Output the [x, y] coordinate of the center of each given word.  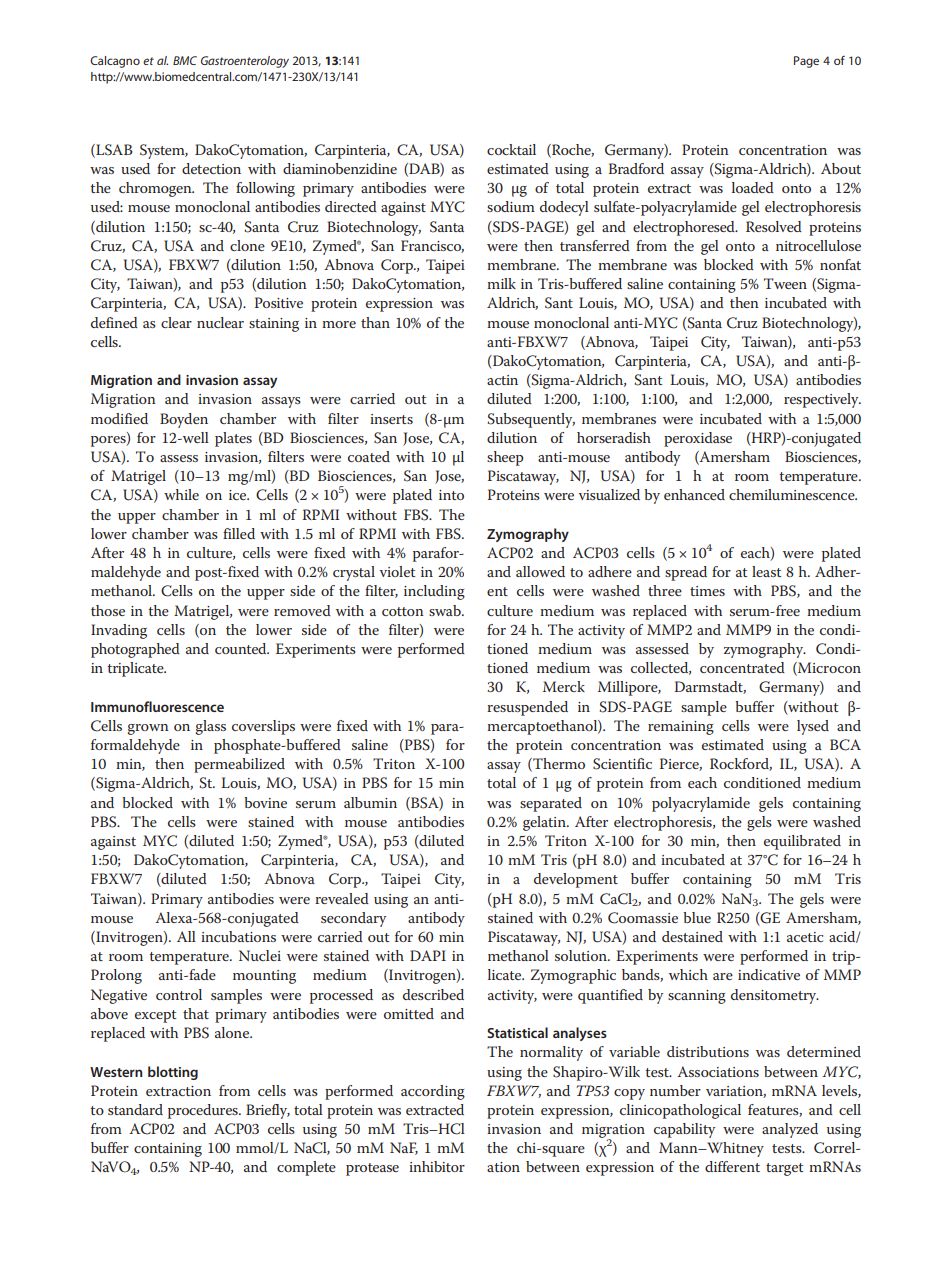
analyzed [790, 1130]
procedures [204, 1111]
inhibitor [437, 1166]
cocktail [511, 149]
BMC [185, 60]
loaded [753, 187]
